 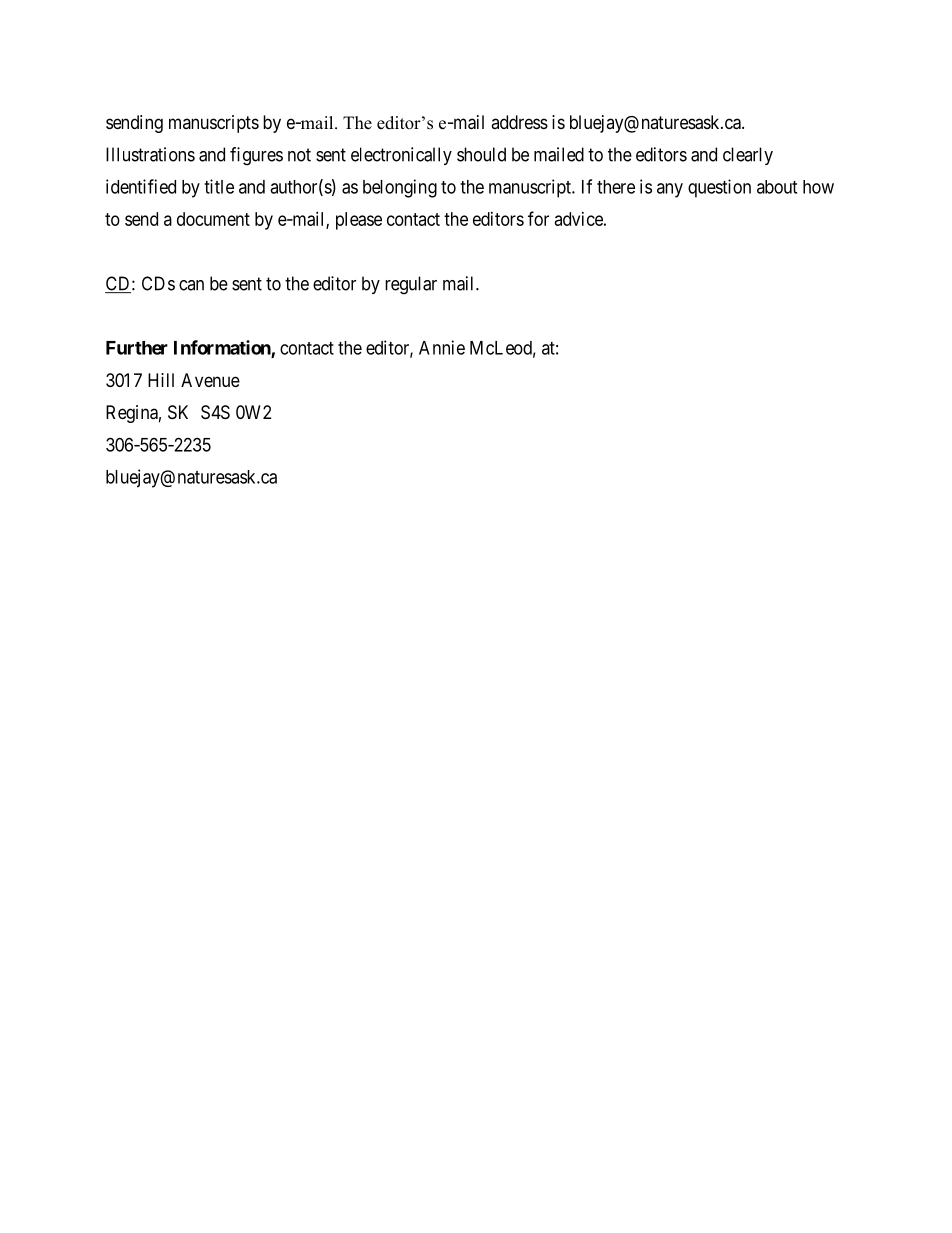 What do you see at coordinates (519, 122) in the screenshot?
I see `address` at bounding box center [519, 122].
